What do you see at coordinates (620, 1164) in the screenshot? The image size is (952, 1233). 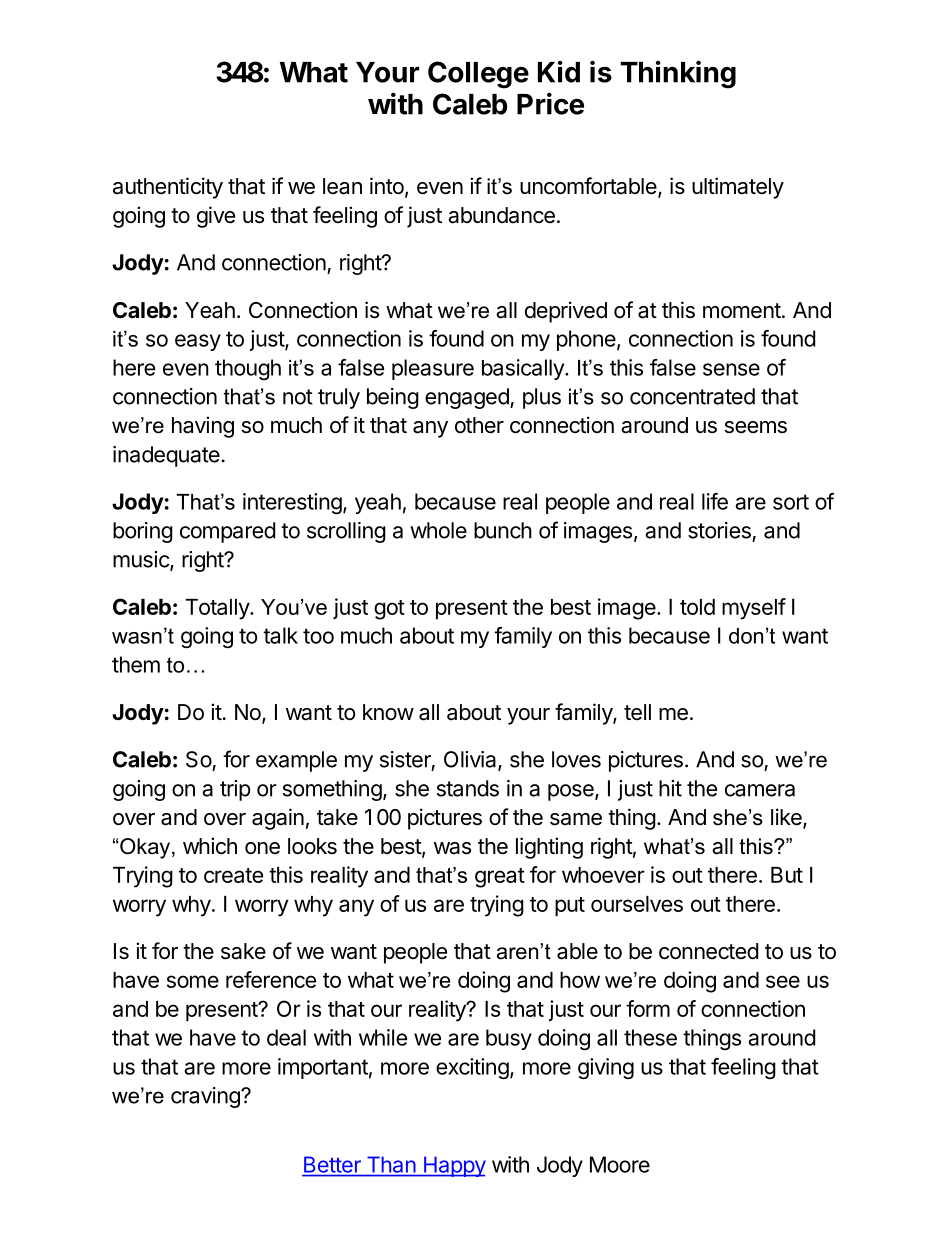 I see `Moore` at bounding box center [620, 1164].
